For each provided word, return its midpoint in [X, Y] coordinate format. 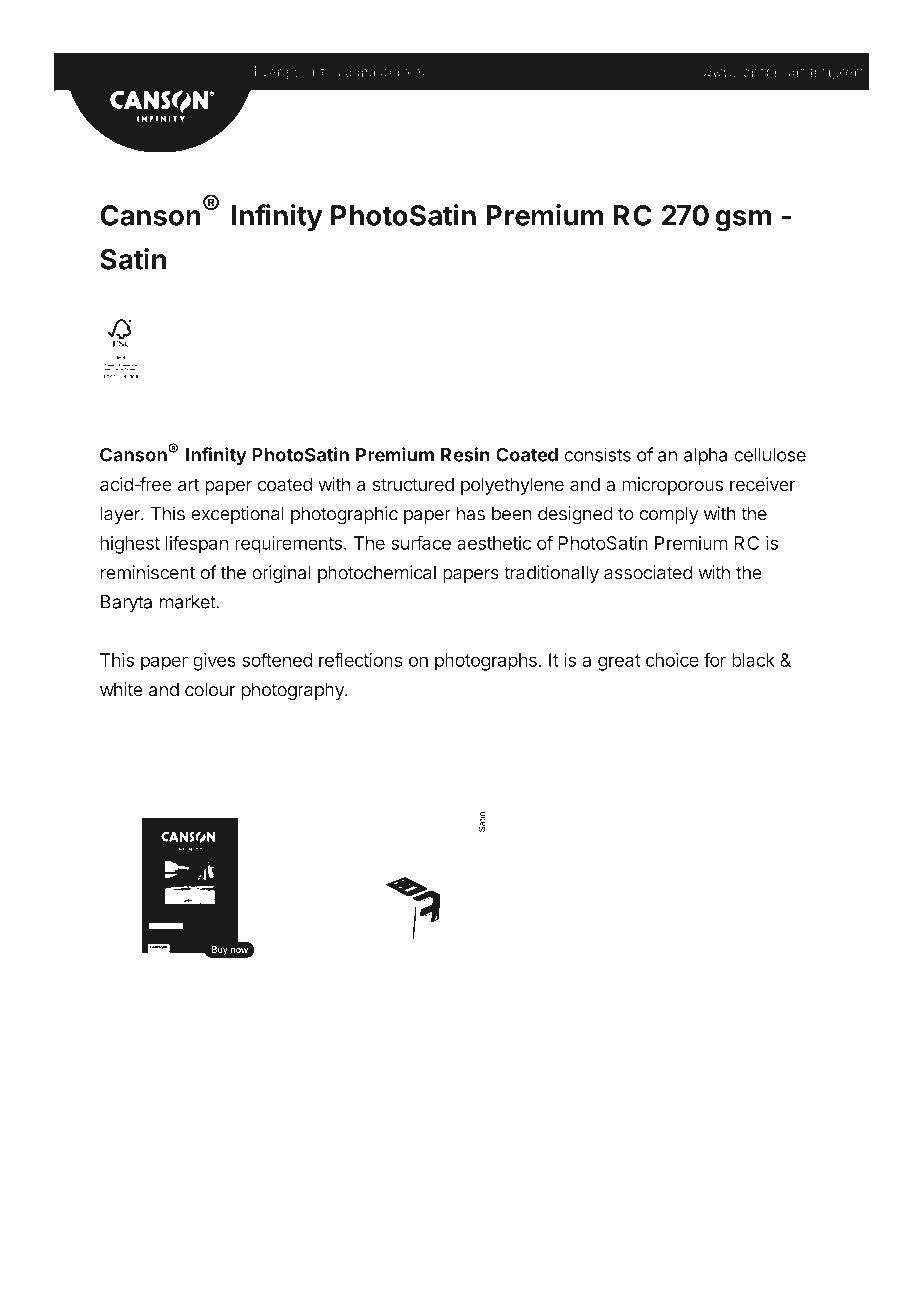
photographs [486, 662]
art [188, 484]
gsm [743, 221]
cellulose [770, 455]
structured [413, 484]
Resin [465, 454]
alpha [705, 457]
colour [210, 689]
